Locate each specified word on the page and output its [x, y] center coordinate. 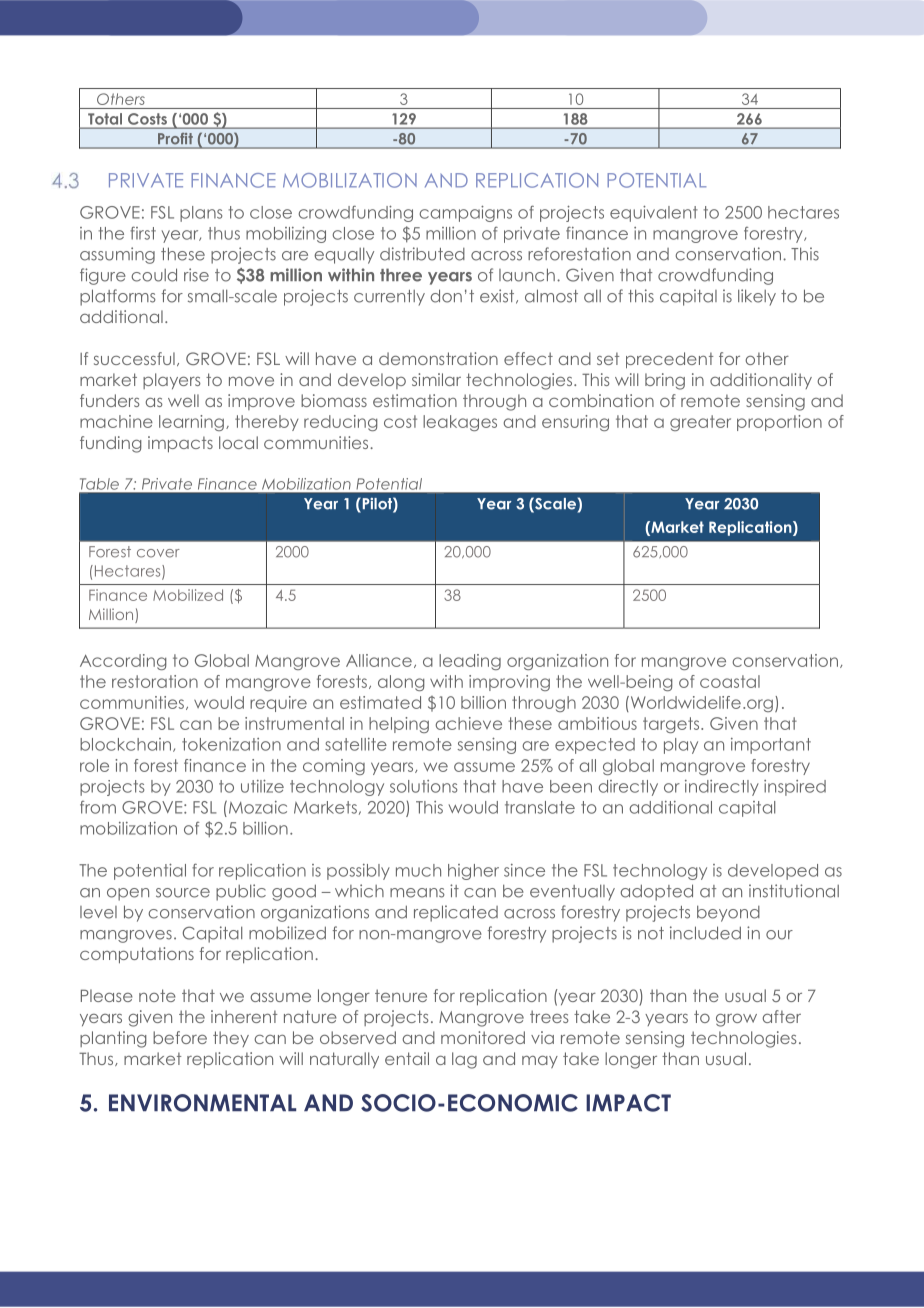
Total [105, 119]
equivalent [654, 214]
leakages [460, 423]
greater [700, 423]
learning [191, 423]
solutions [423, 786]
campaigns [465, 214]
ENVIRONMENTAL [202, 1103]
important [771, 746]
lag [464, 1060]
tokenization [231, 744]
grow [736, 1020]
